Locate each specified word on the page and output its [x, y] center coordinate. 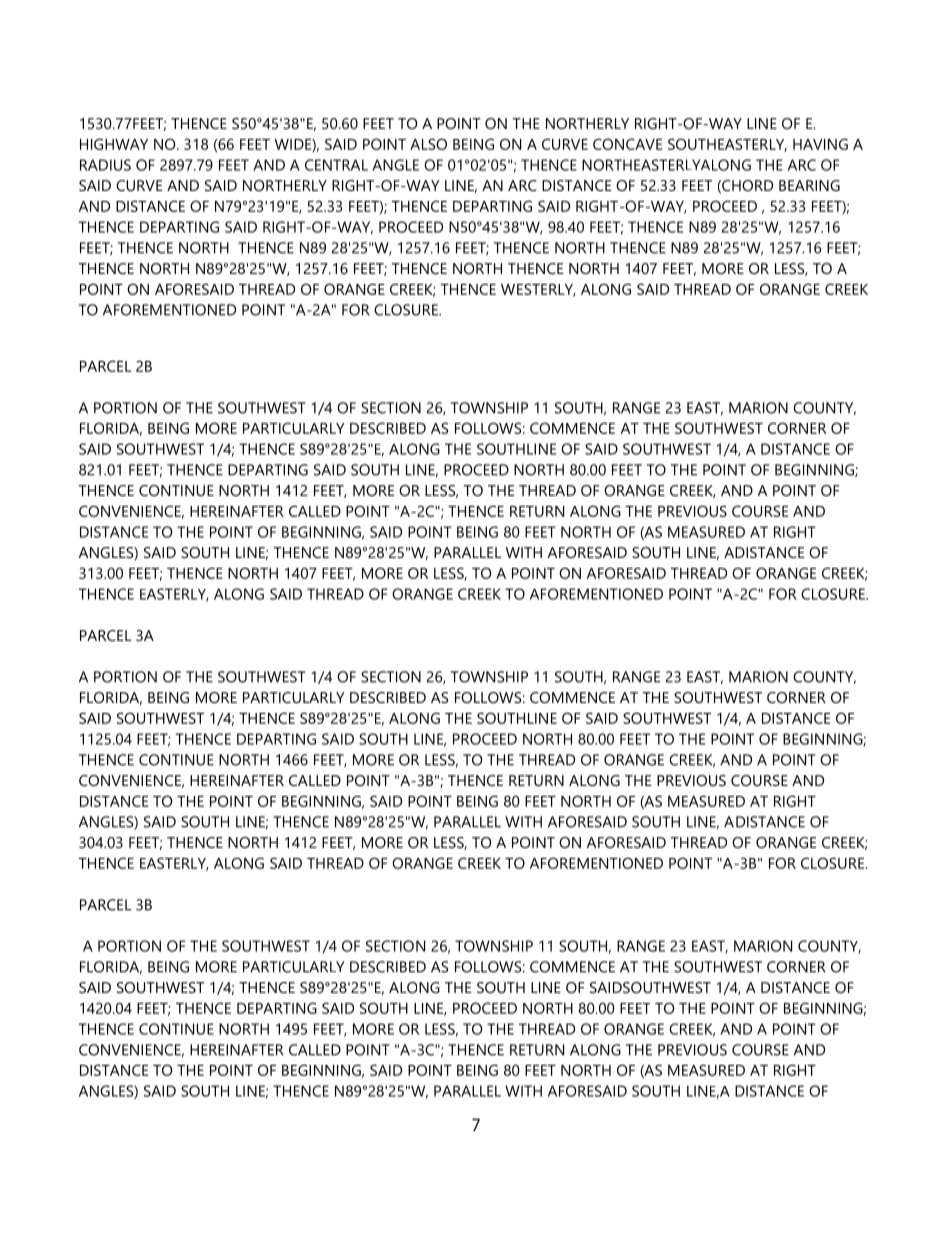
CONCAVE [627, 144]
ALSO [428, 144]
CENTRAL [336, 165]
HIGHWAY [114, 144]
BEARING [809, 185]
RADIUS [105, 165]
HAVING [820, 144]
